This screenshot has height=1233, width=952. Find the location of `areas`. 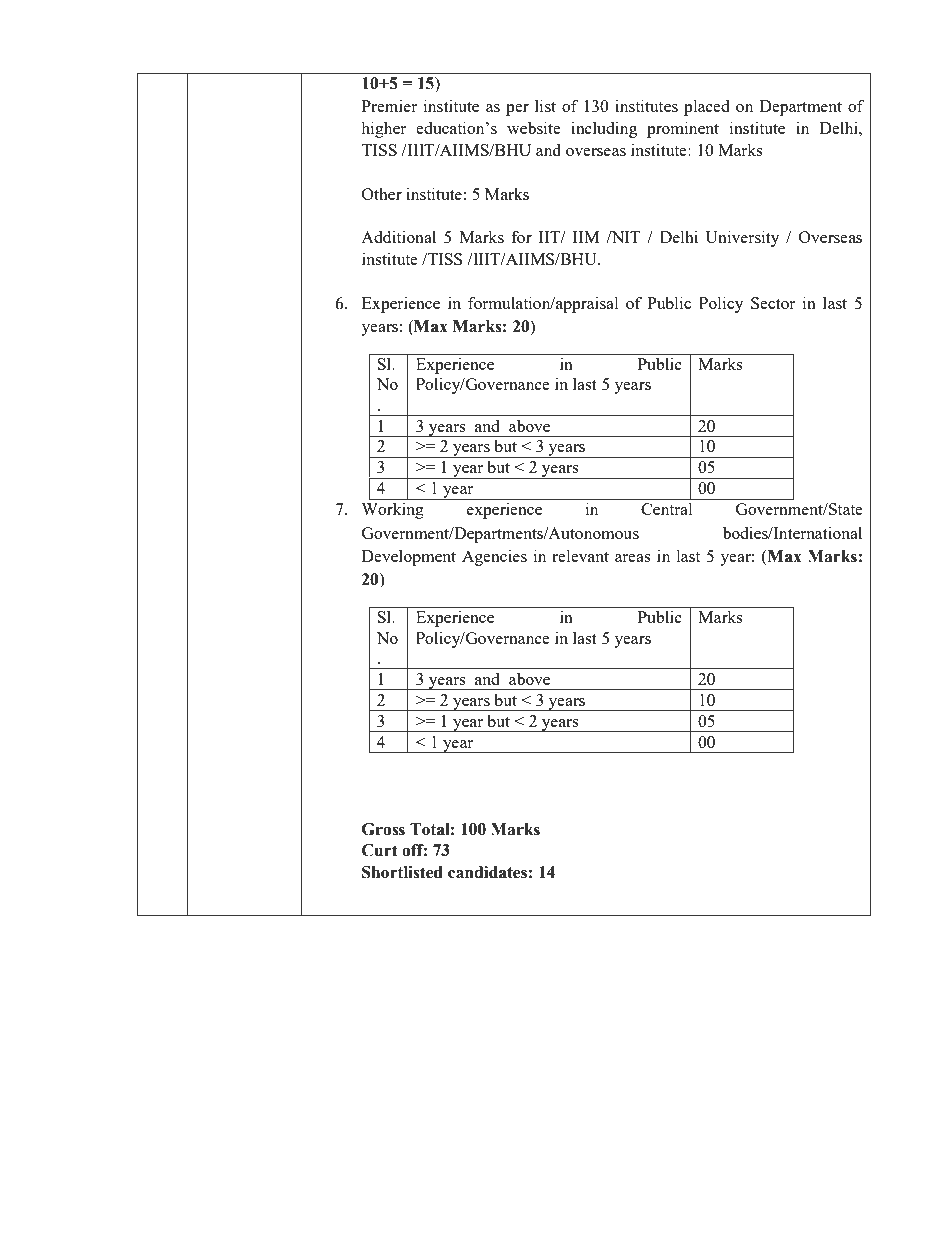

areas is located at coordinates (633, 558).
